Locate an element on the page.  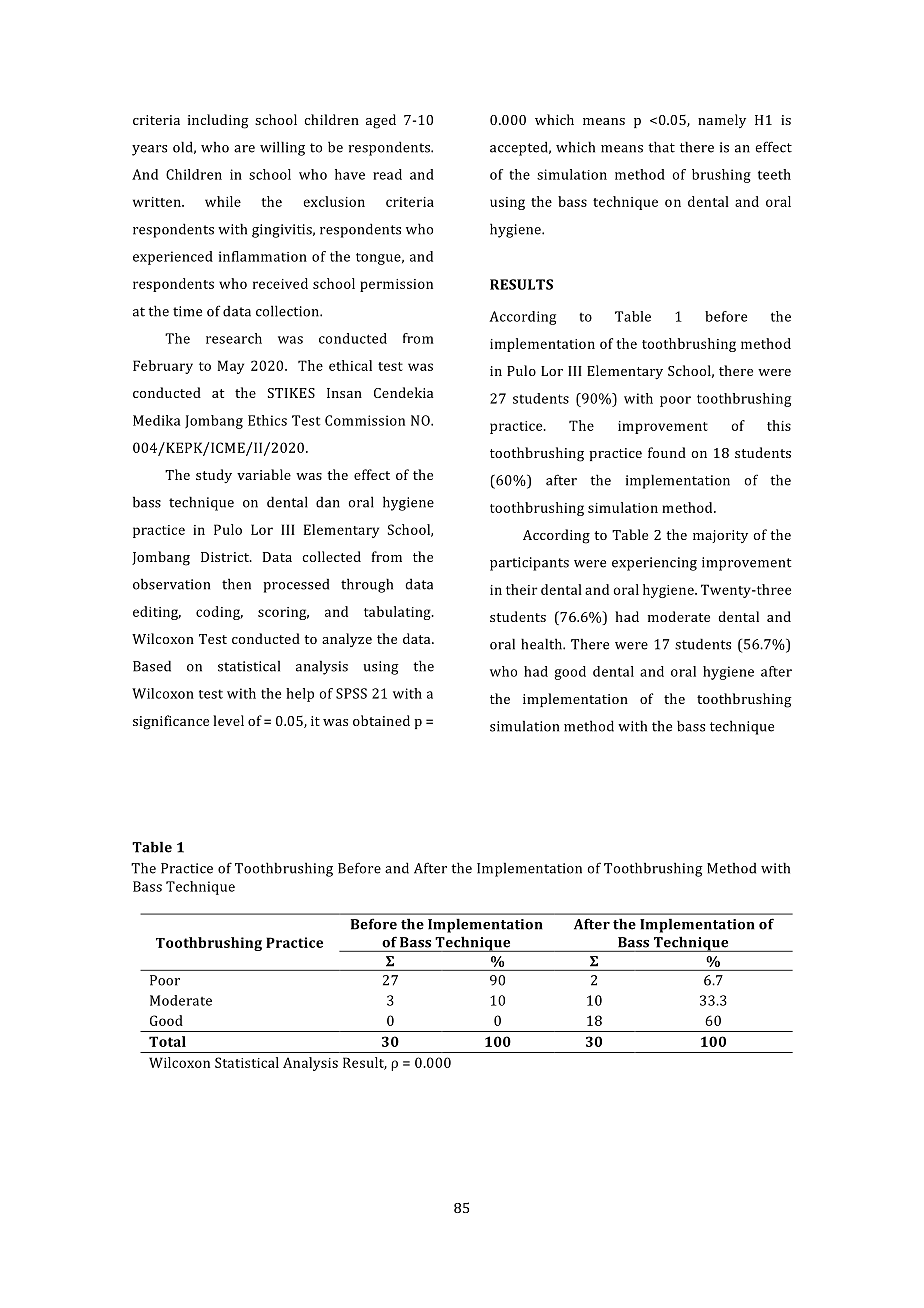
that is located at coordinates (661, 147).
